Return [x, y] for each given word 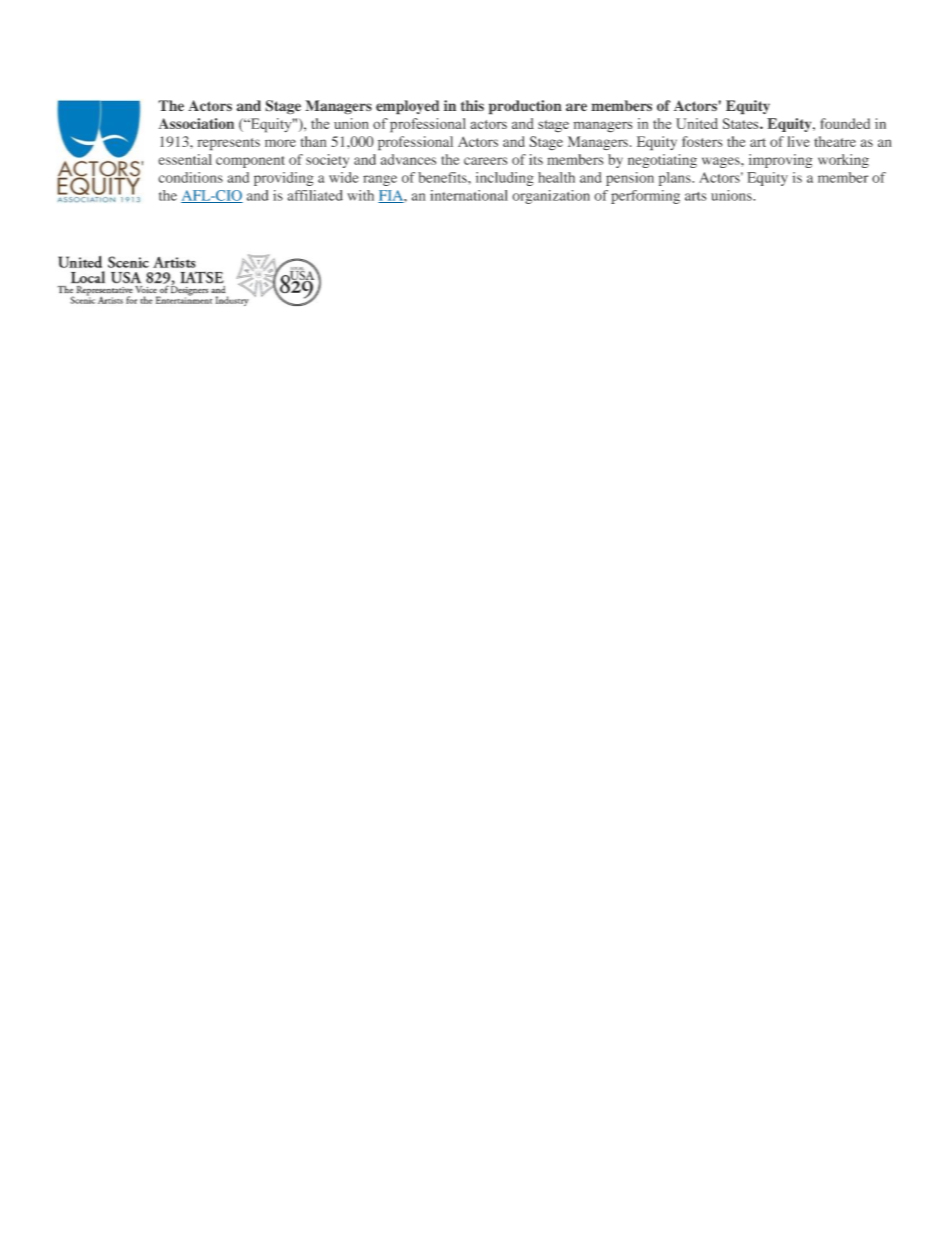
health [556, 177]
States [742, 123]
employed [408, 107]
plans [676, 179]
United [697, 123]
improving [780, 161]
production [525, 107]
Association [196, 123]
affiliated [315, 195]
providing [284, 179]
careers [485, 161]
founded [845, 123]
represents [228, 144]
